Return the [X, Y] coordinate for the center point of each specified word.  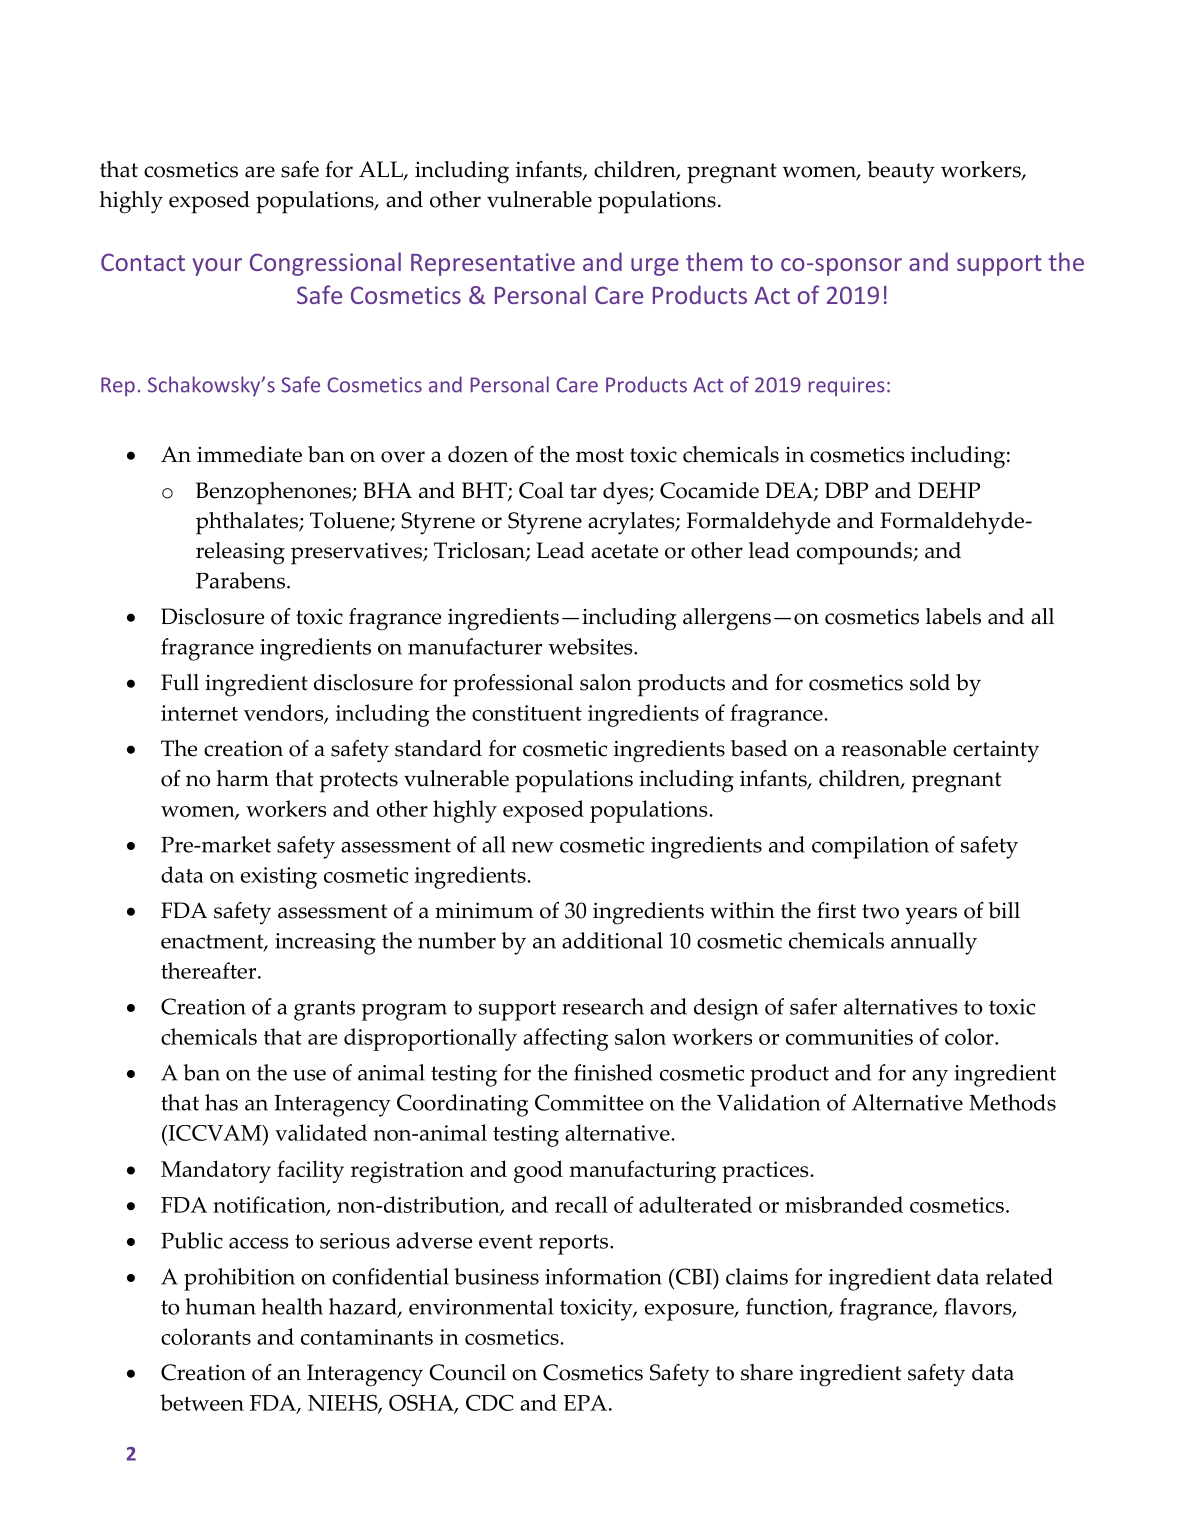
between [202, 1402]
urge [655, 267]
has [221, 1102]
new [533, 847]
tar [583, 491]
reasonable [894, 748]
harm [243, 778]
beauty [901, 172]
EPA [585, 1403]
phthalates [248, 523]
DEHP [949, 490]
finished [613, 1072]
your [217, 267]
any [930, 1078]
